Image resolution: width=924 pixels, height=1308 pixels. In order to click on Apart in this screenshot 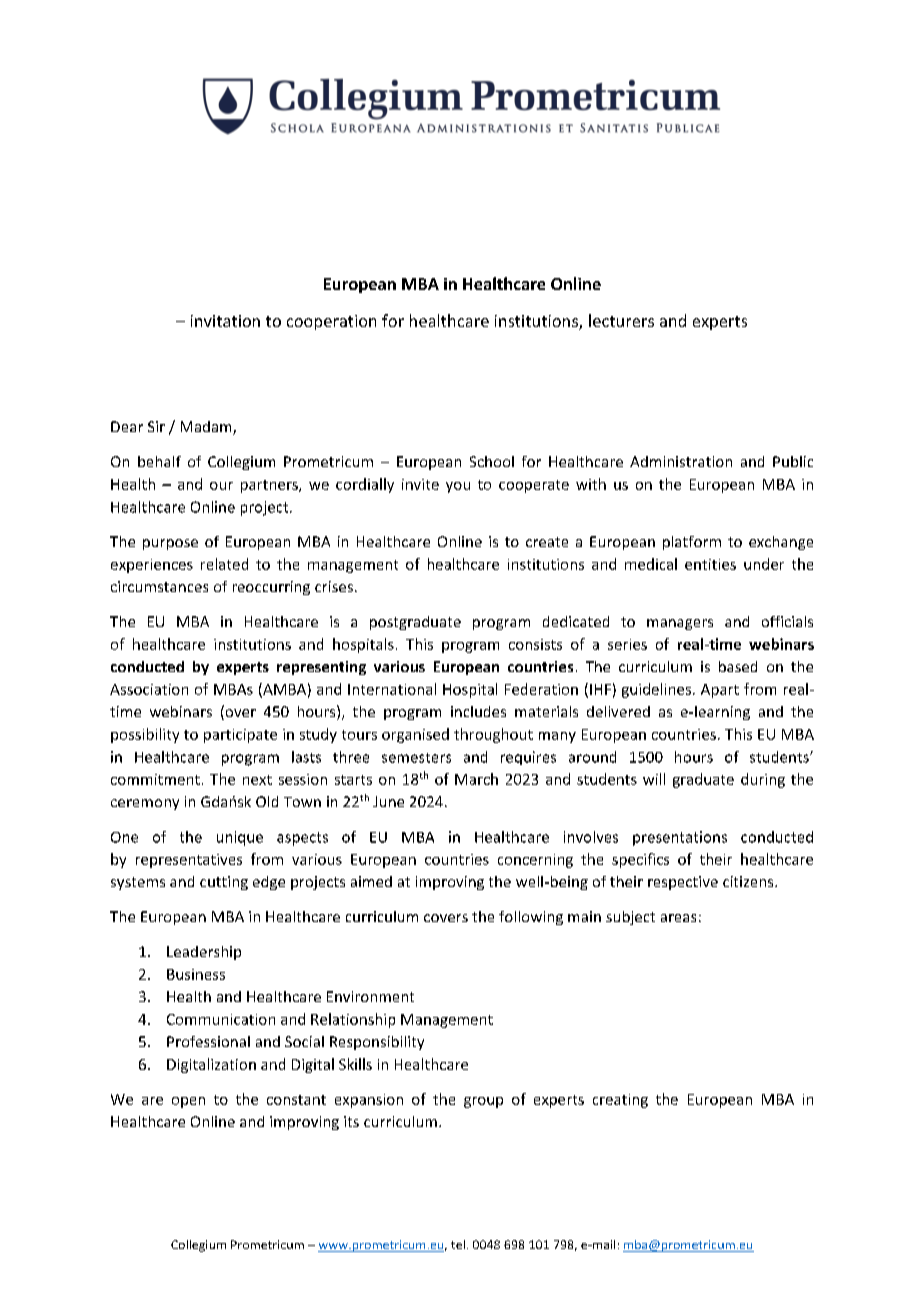, I will do `click(720, 691)`.
